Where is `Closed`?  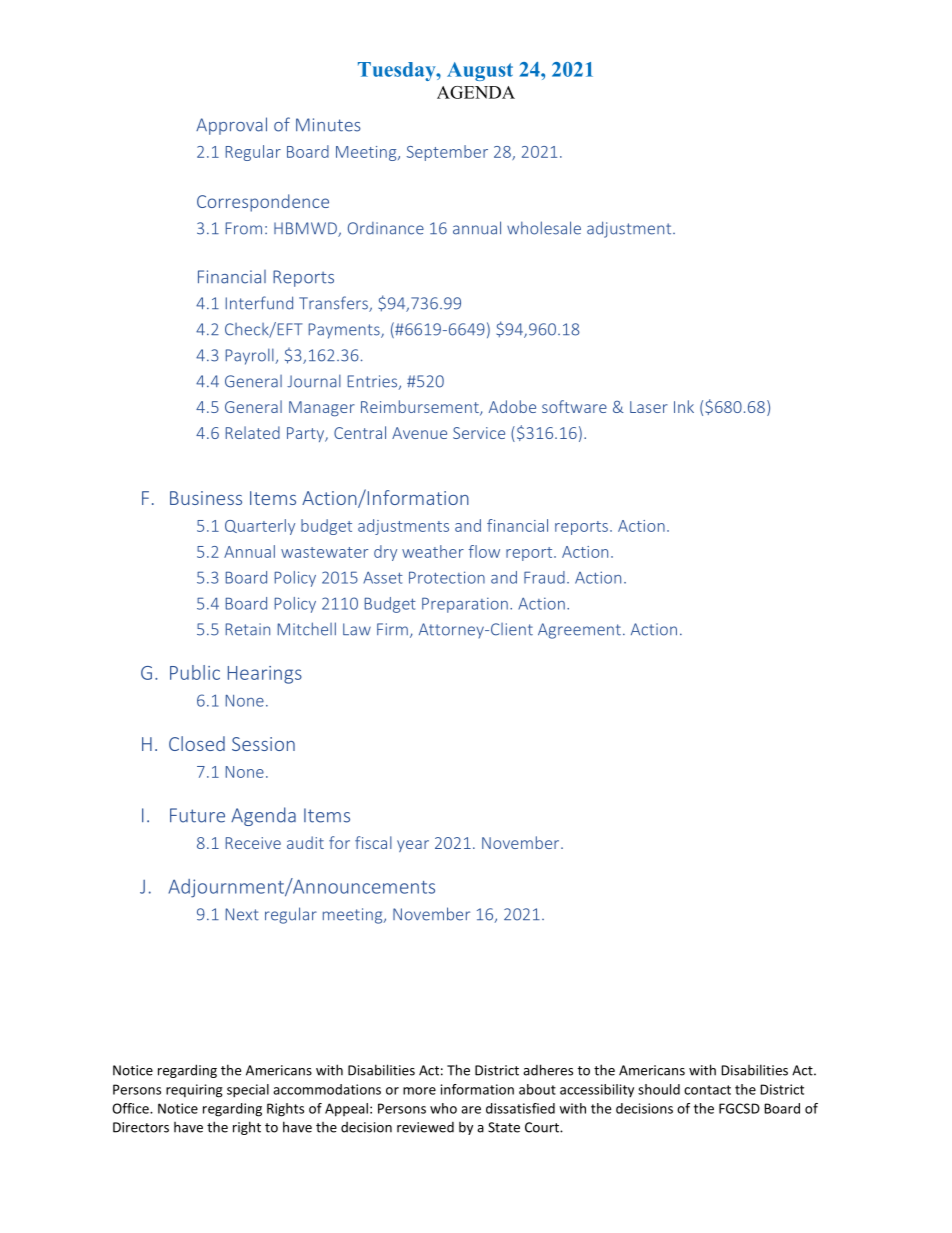 Closed is located at coordinates (197, 743).
